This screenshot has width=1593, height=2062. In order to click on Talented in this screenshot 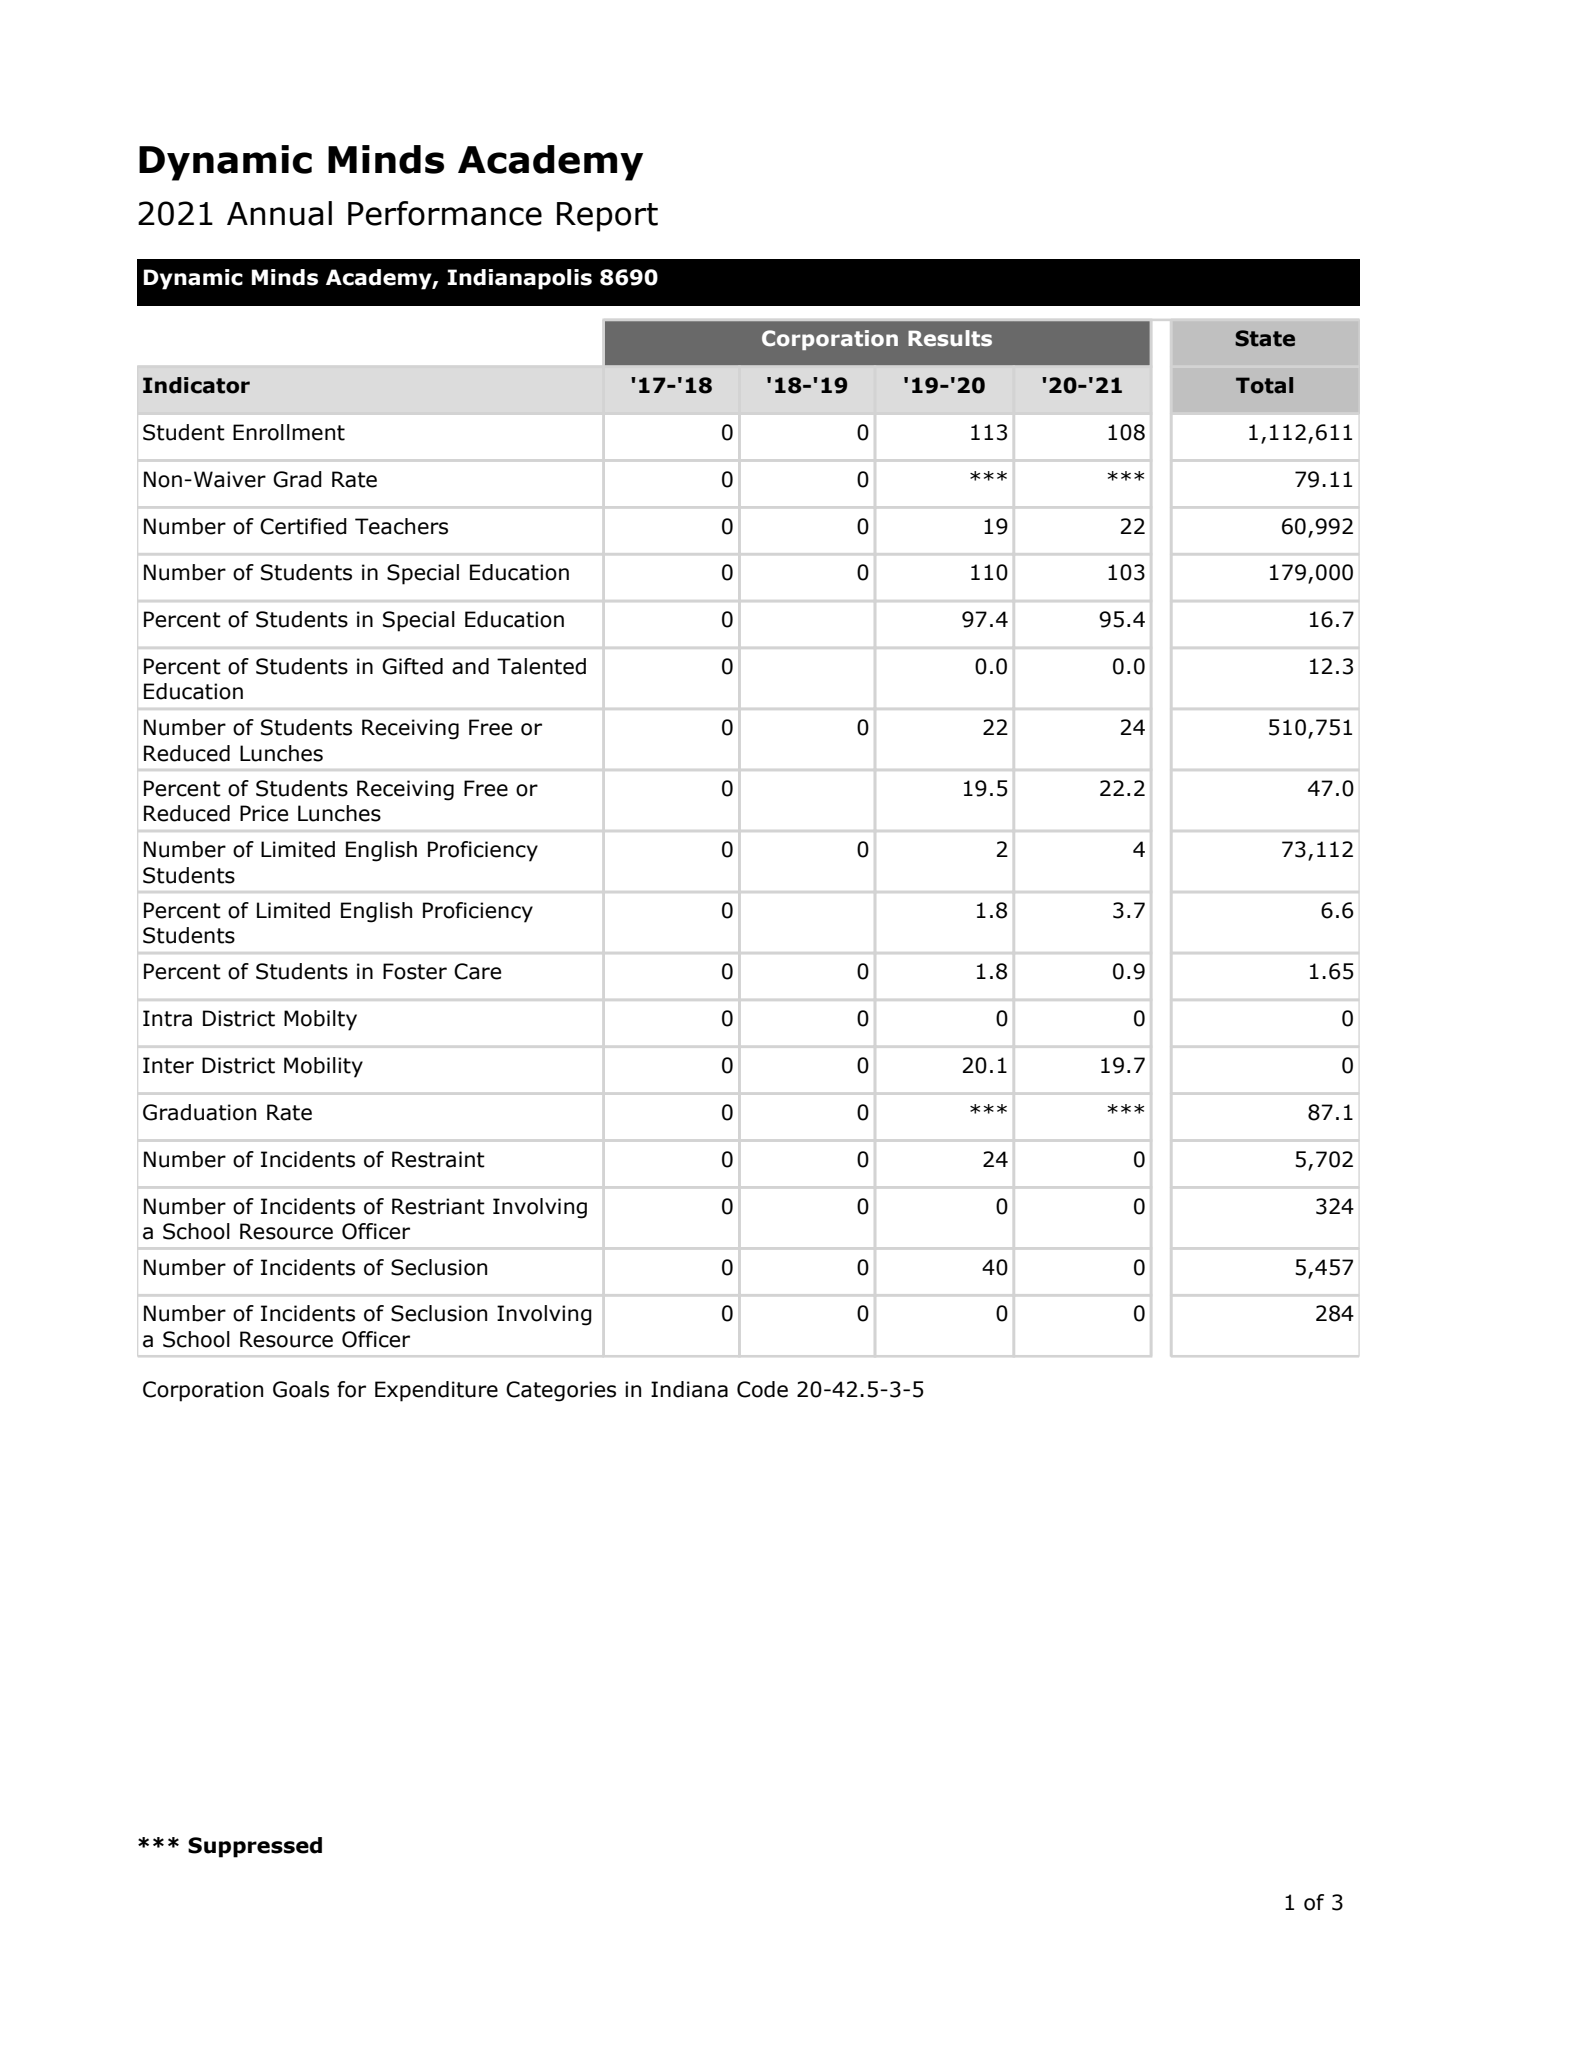, I will do `click(541, 666)`.
